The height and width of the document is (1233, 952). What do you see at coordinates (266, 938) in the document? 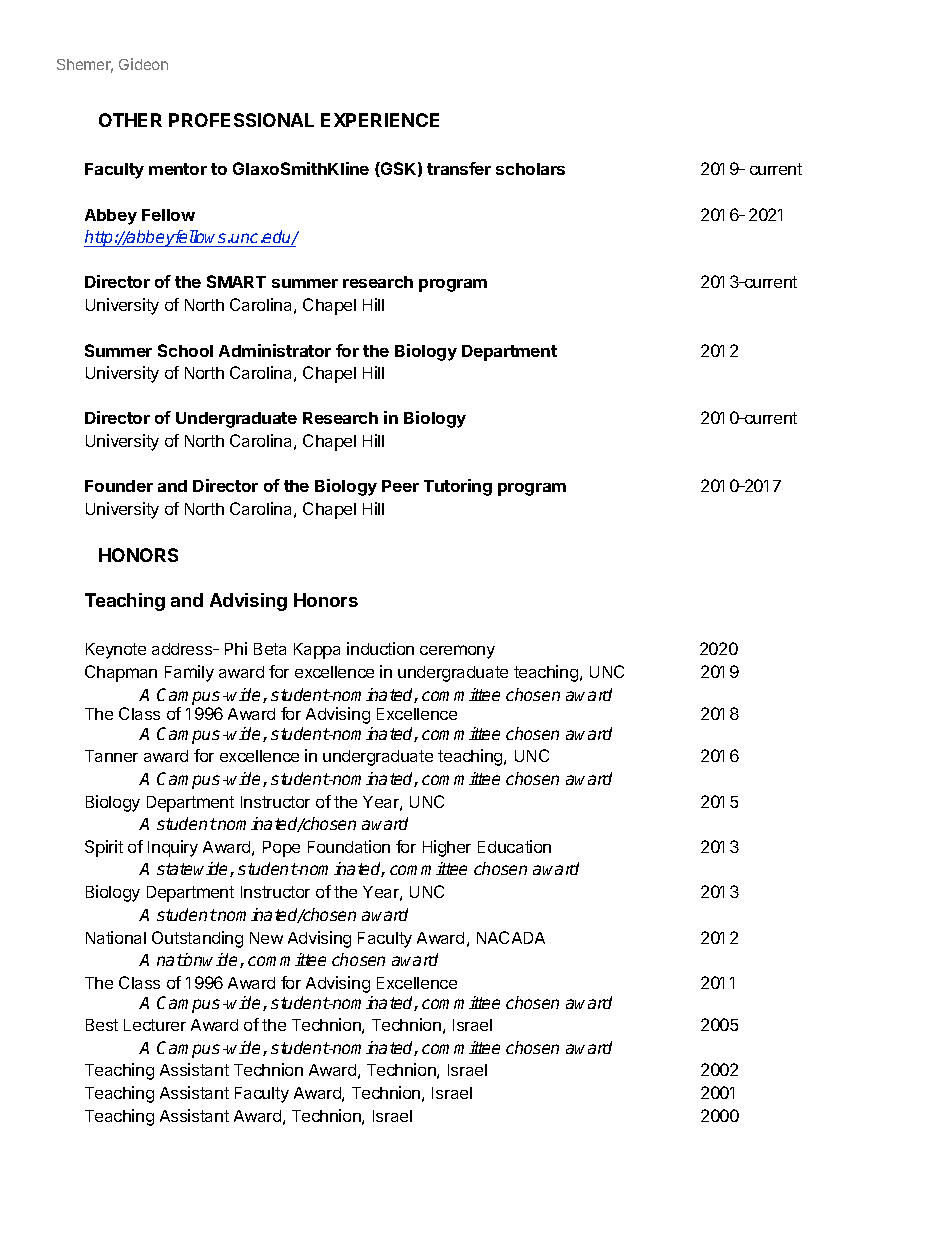
I see `New` at bounding box center [266, 938].
